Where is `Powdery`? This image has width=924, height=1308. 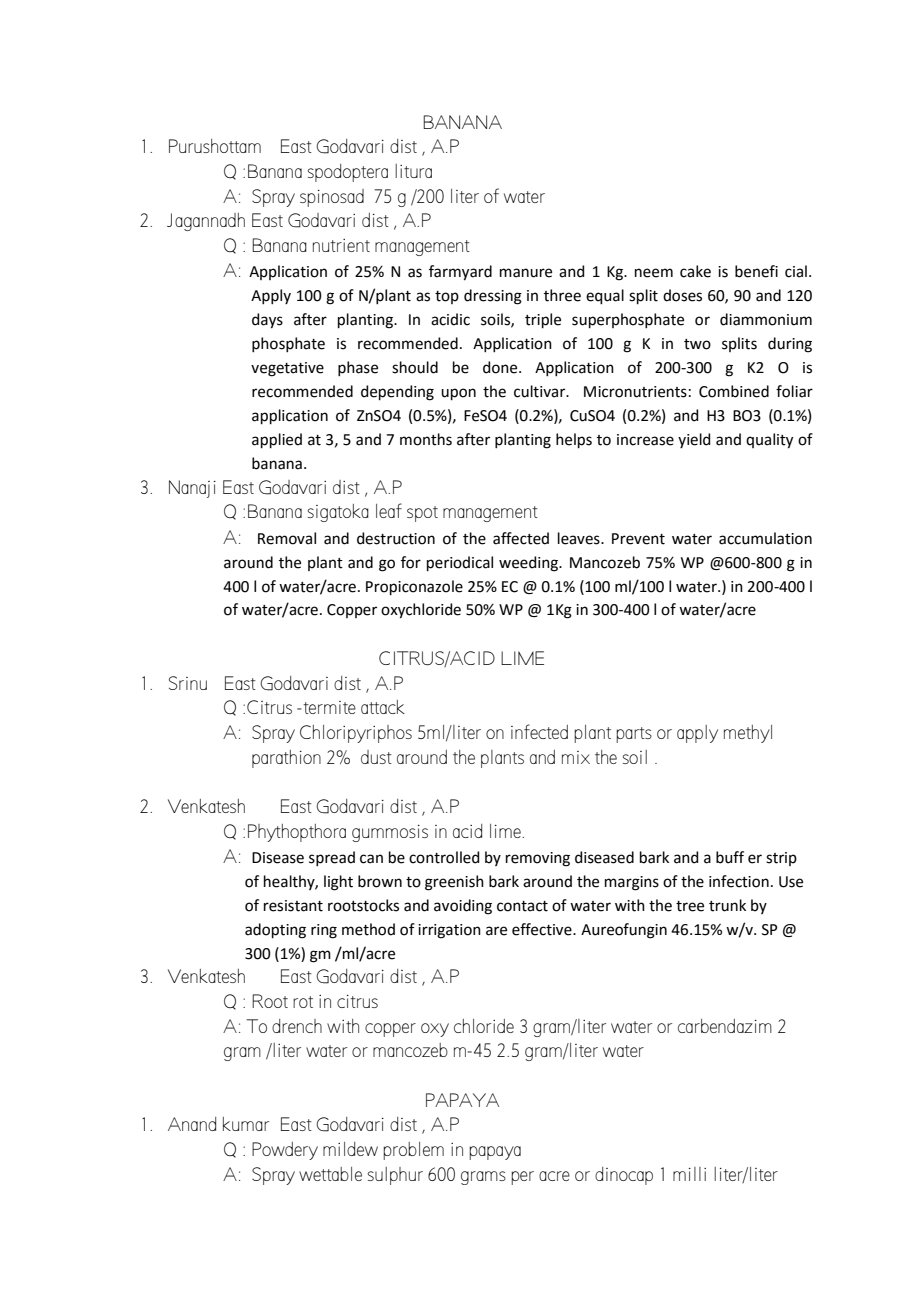
Powdery is located at coordinates (285, 1151).
